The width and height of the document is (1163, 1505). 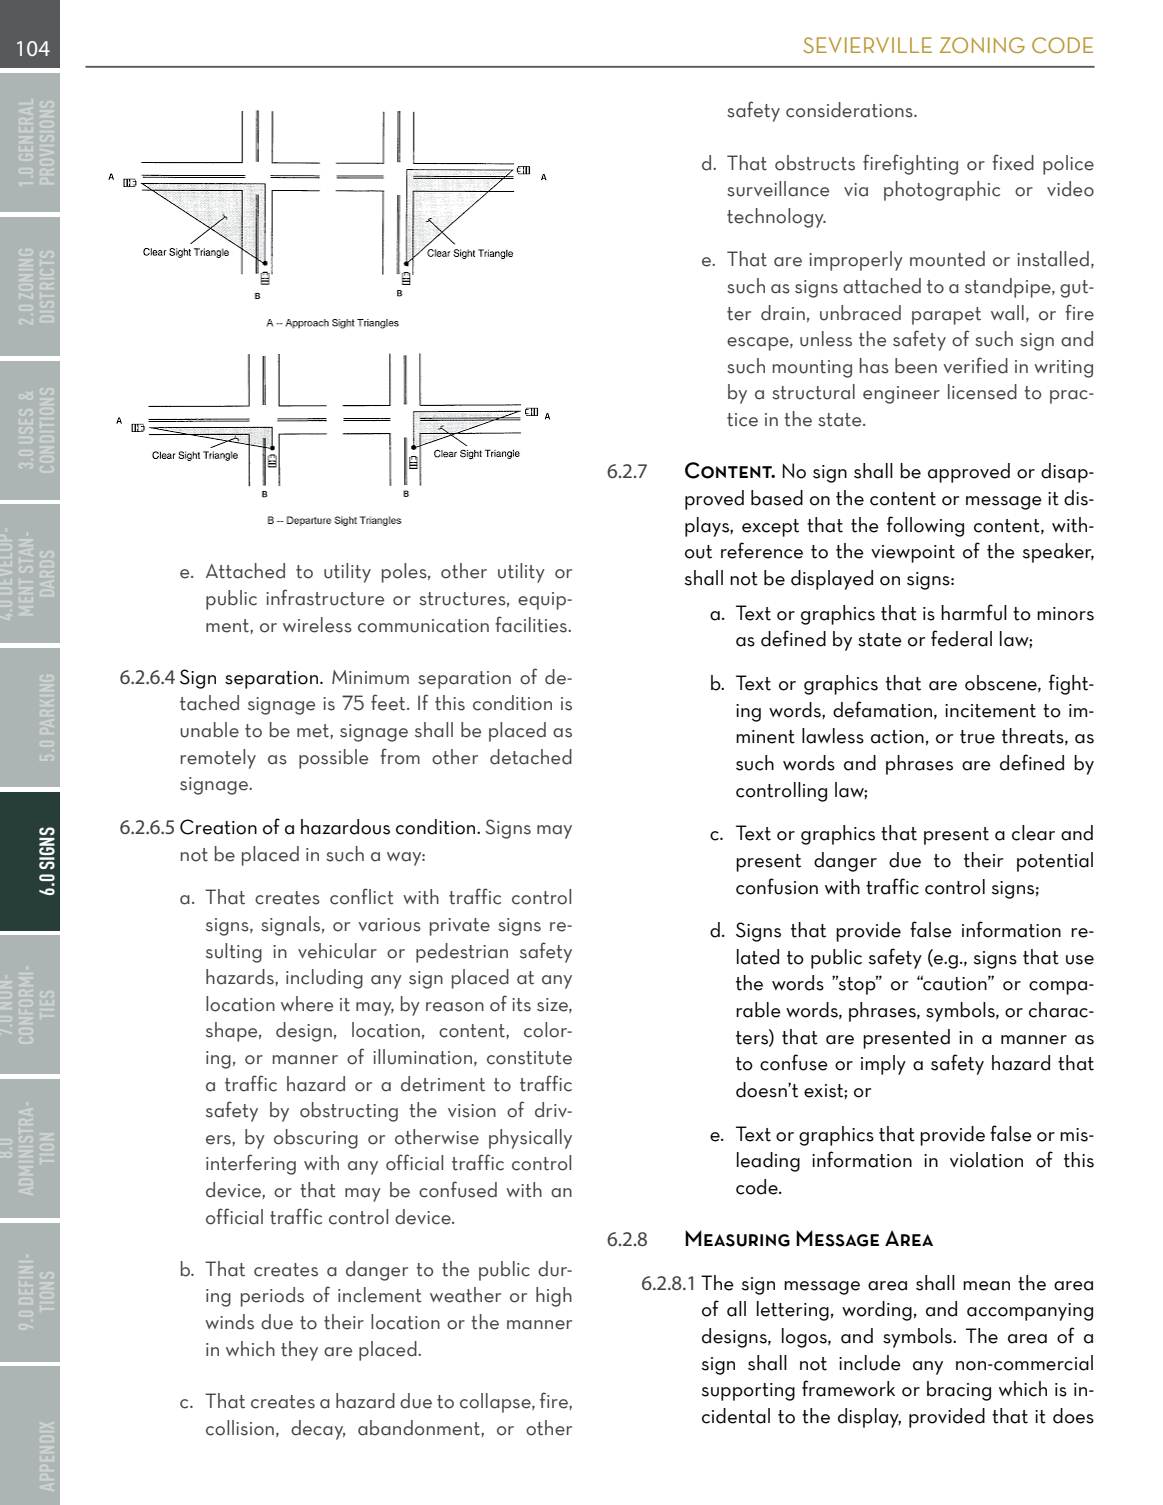 I want to click on its, so click(x=521, y=1005).
